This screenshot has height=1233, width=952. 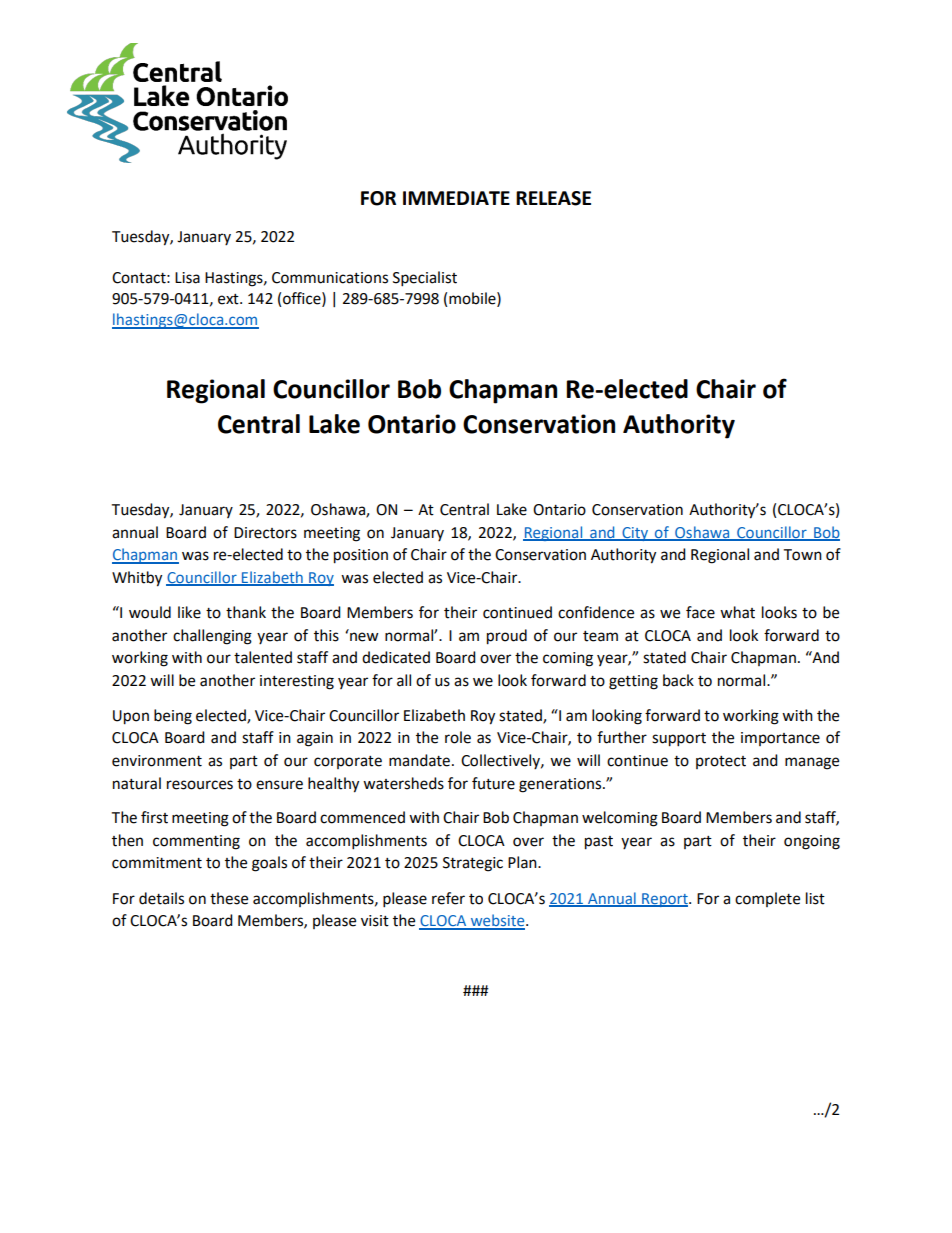 What do you see at coordinates (635, 534) in the screenshot?
I see `City` at bounding box center [635, 534].
